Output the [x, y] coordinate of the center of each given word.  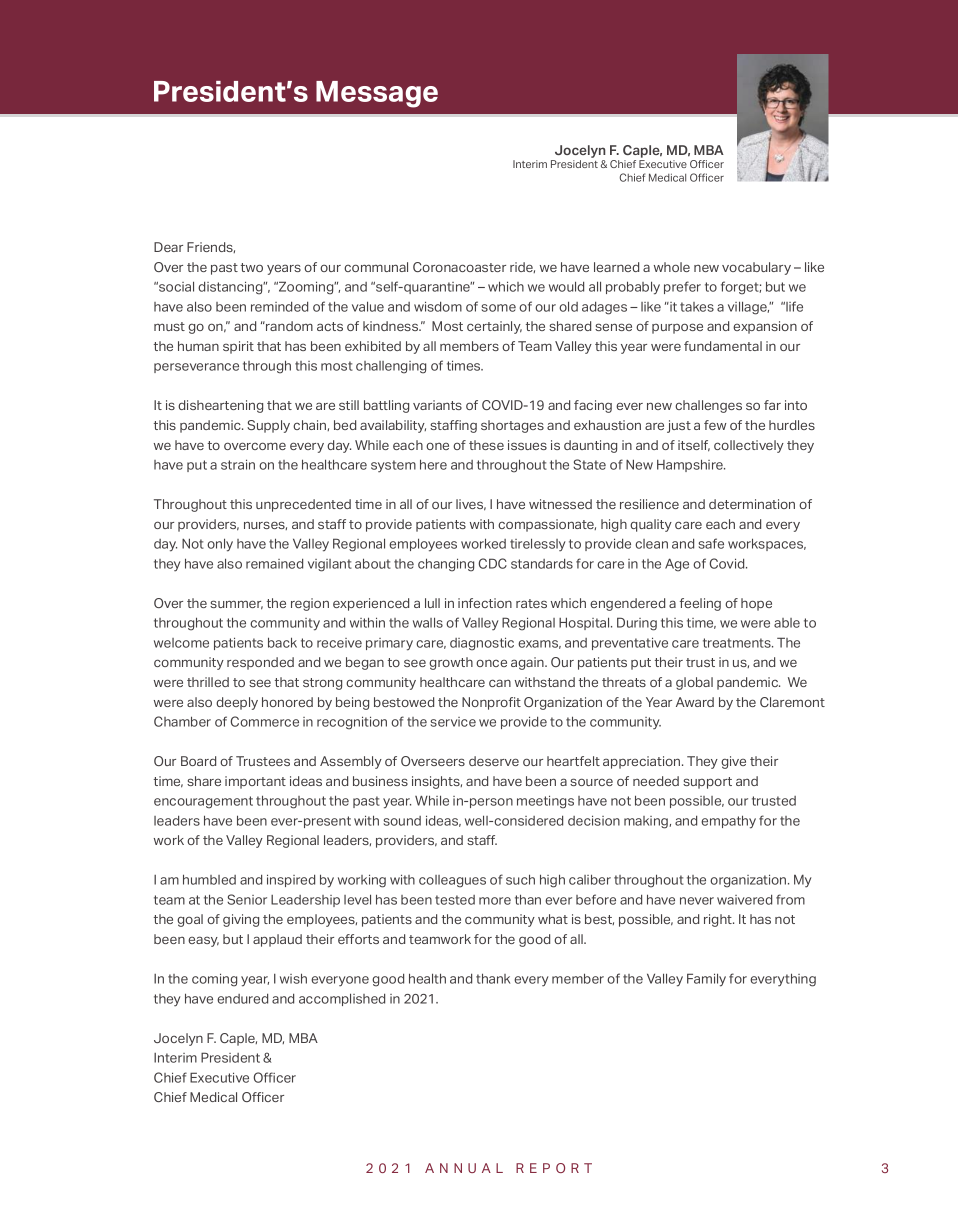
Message [377, 94]
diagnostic [482, 644]
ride [522, 267]
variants [437, 405]
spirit [238, 347]
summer [236, 605]
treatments [738, 643]
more [495, 901]
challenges [708, 406]
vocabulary [756, 268]
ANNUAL [464, 1168]
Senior [247, 899]
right [719, 920]
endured [242, 998]
